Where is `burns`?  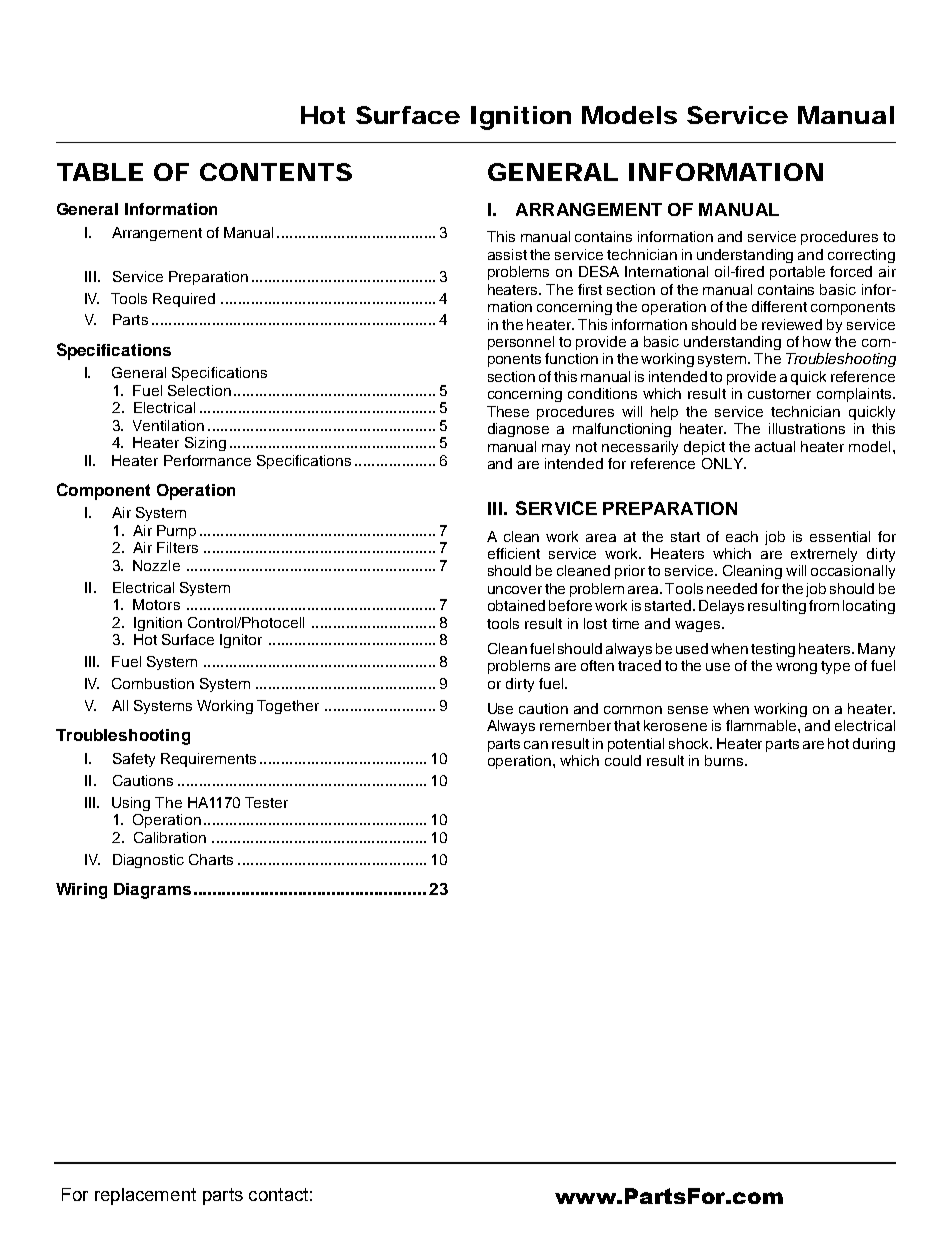
burns is located at coordinates (725, 760).
